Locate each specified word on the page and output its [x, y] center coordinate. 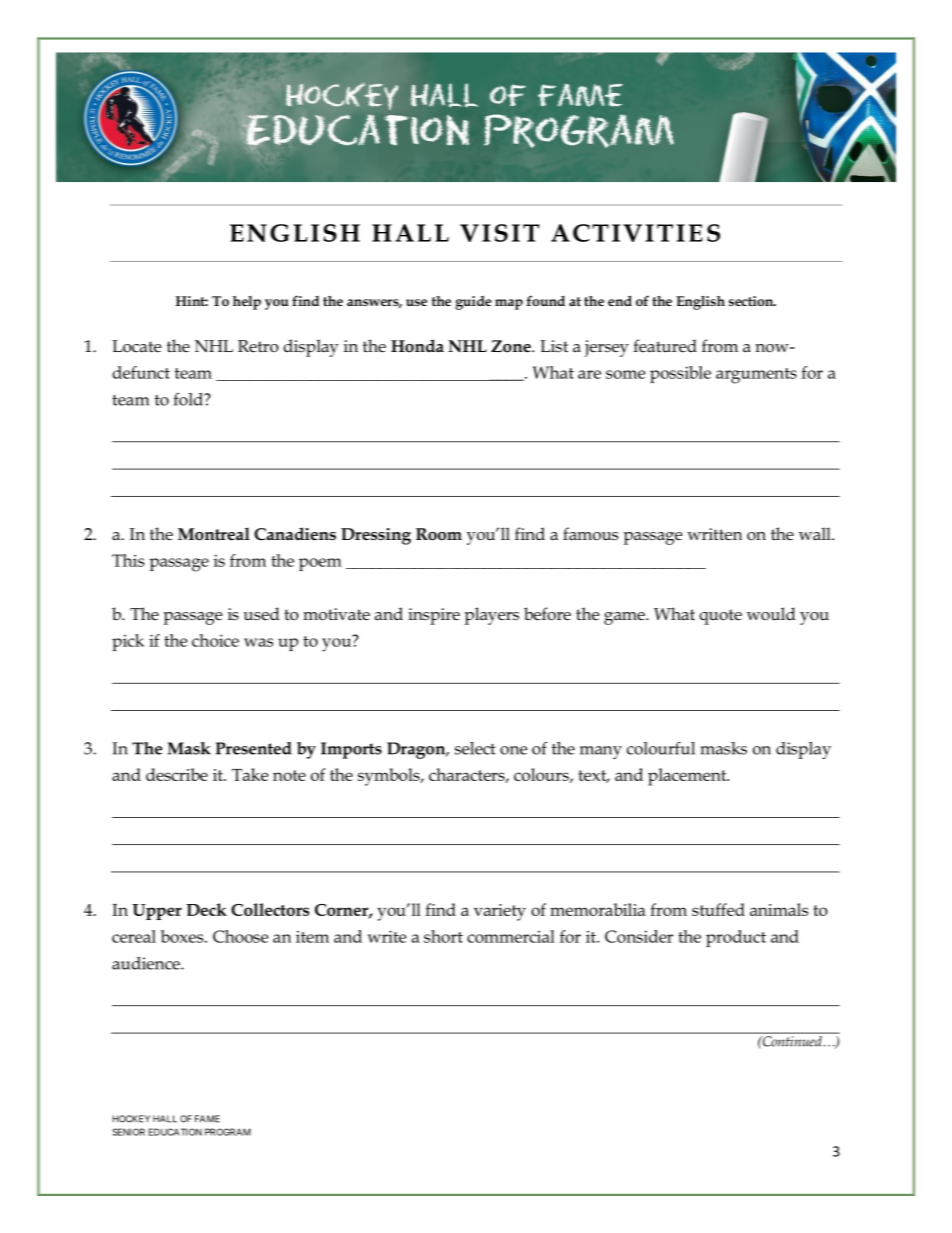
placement [688, 777]
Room [439, 534]
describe [177, 774]
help [247, 303]
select [475, 748]
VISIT [499, 233]
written [714, 534]
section [752, 301]
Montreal [214, 534]
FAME [207, 1119]
